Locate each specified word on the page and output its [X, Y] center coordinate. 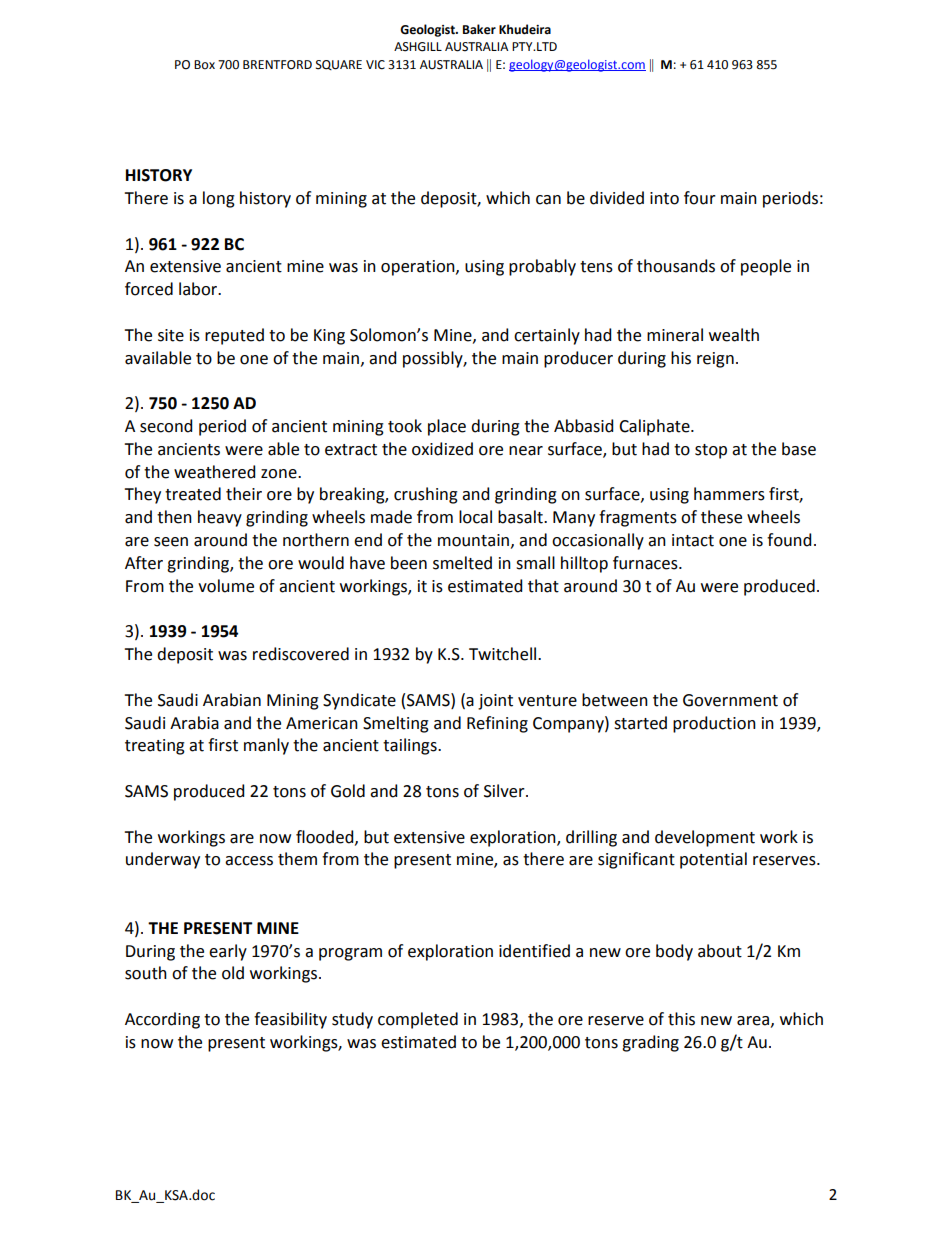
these [721, 517]
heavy [220, 518]
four [700, 198]
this [681, 1019]
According [162, 1020]
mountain [473, 540]
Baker [479, 29]
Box [204, 65]
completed [418, 1020]
